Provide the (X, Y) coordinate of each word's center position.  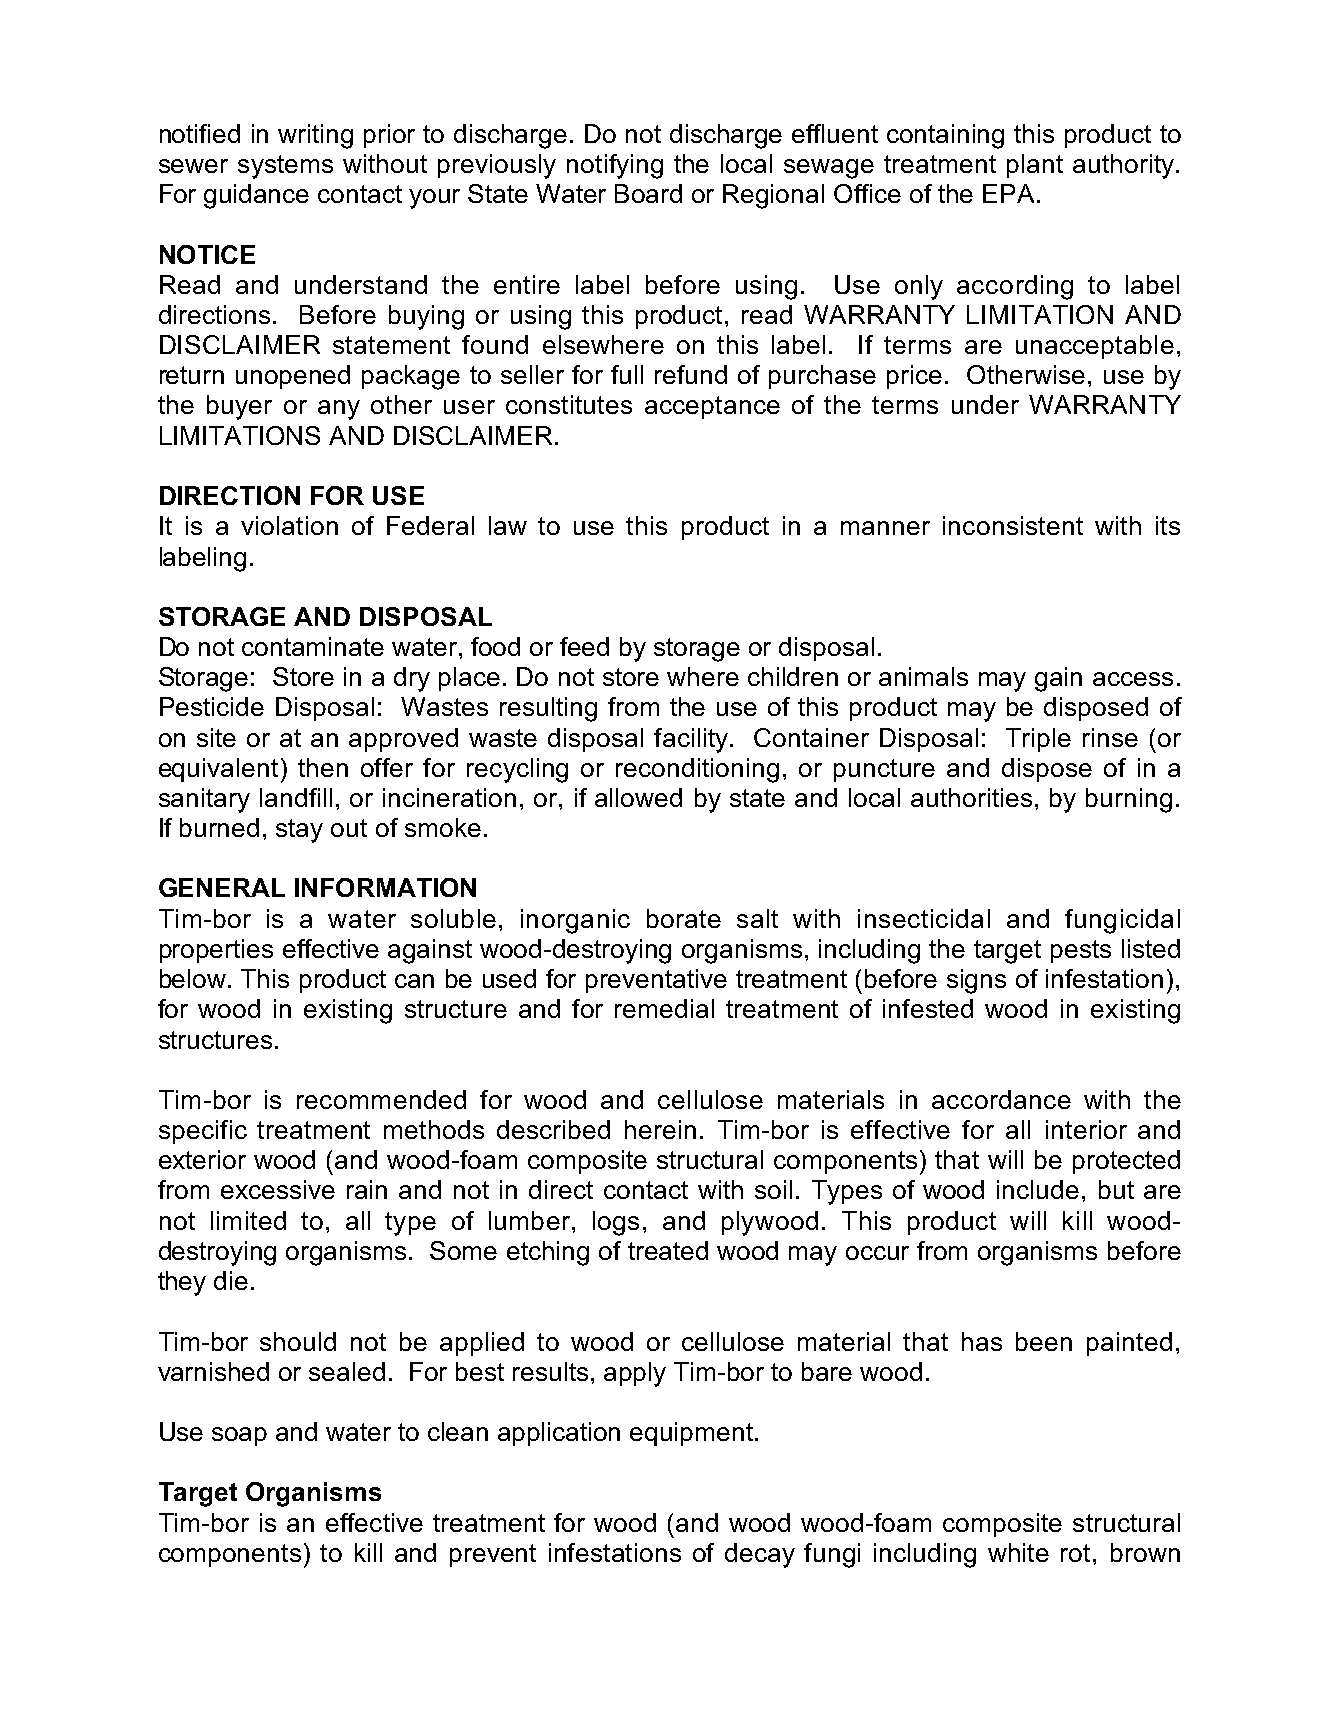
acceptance (712, 407)
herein (660, 1129)
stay (299, 831)
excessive (278, 1189)
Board (648, 193)
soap (239, 1436)
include (1038, 1189)
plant (1035, 166)
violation (289, 525)
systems (285, 167)
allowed (638, 797)
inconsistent (1013, 525)
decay (760, 1555)
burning (1129, 800)
